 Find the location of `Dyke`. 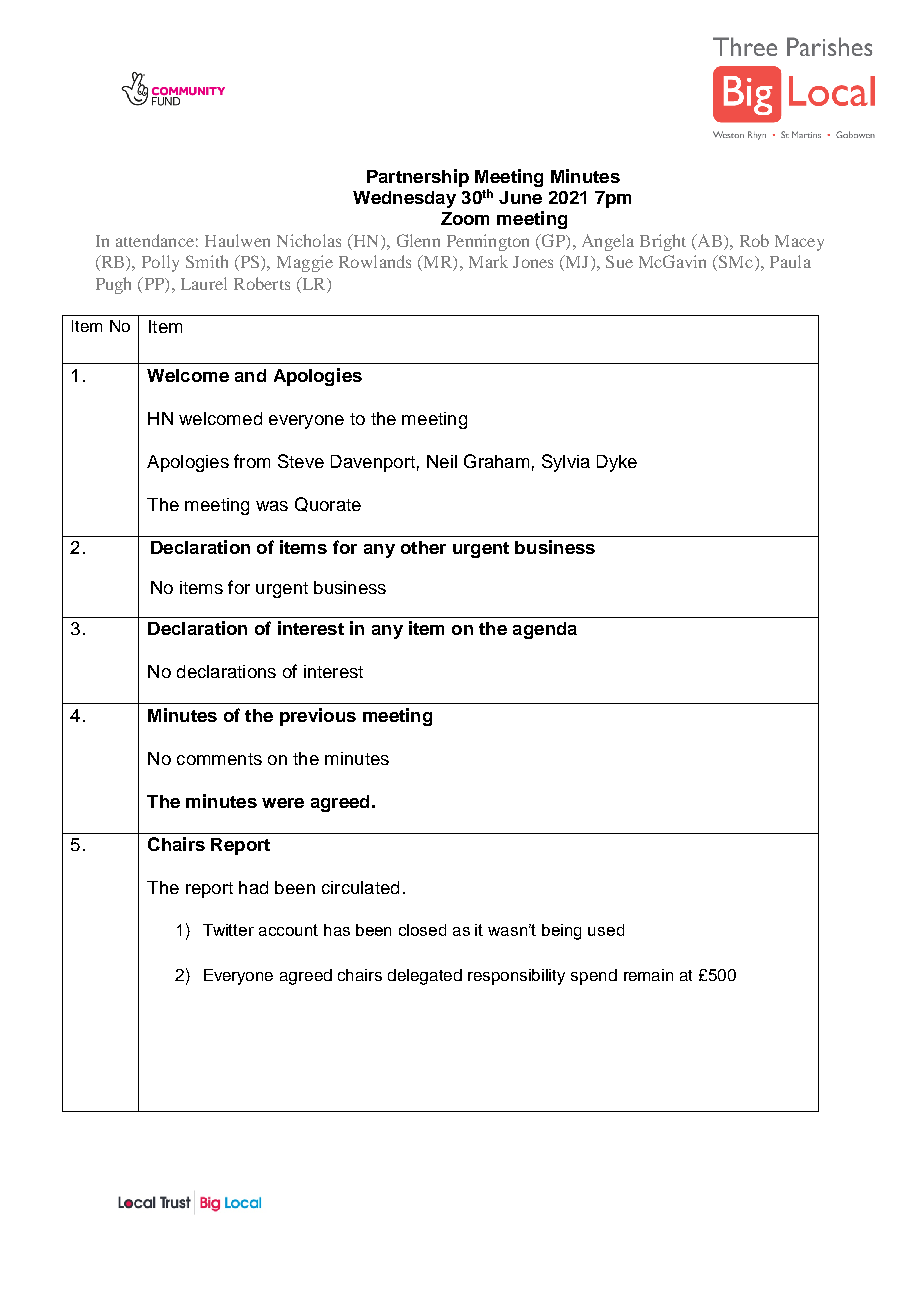

Dyke is located at coordinates (617, 463).
